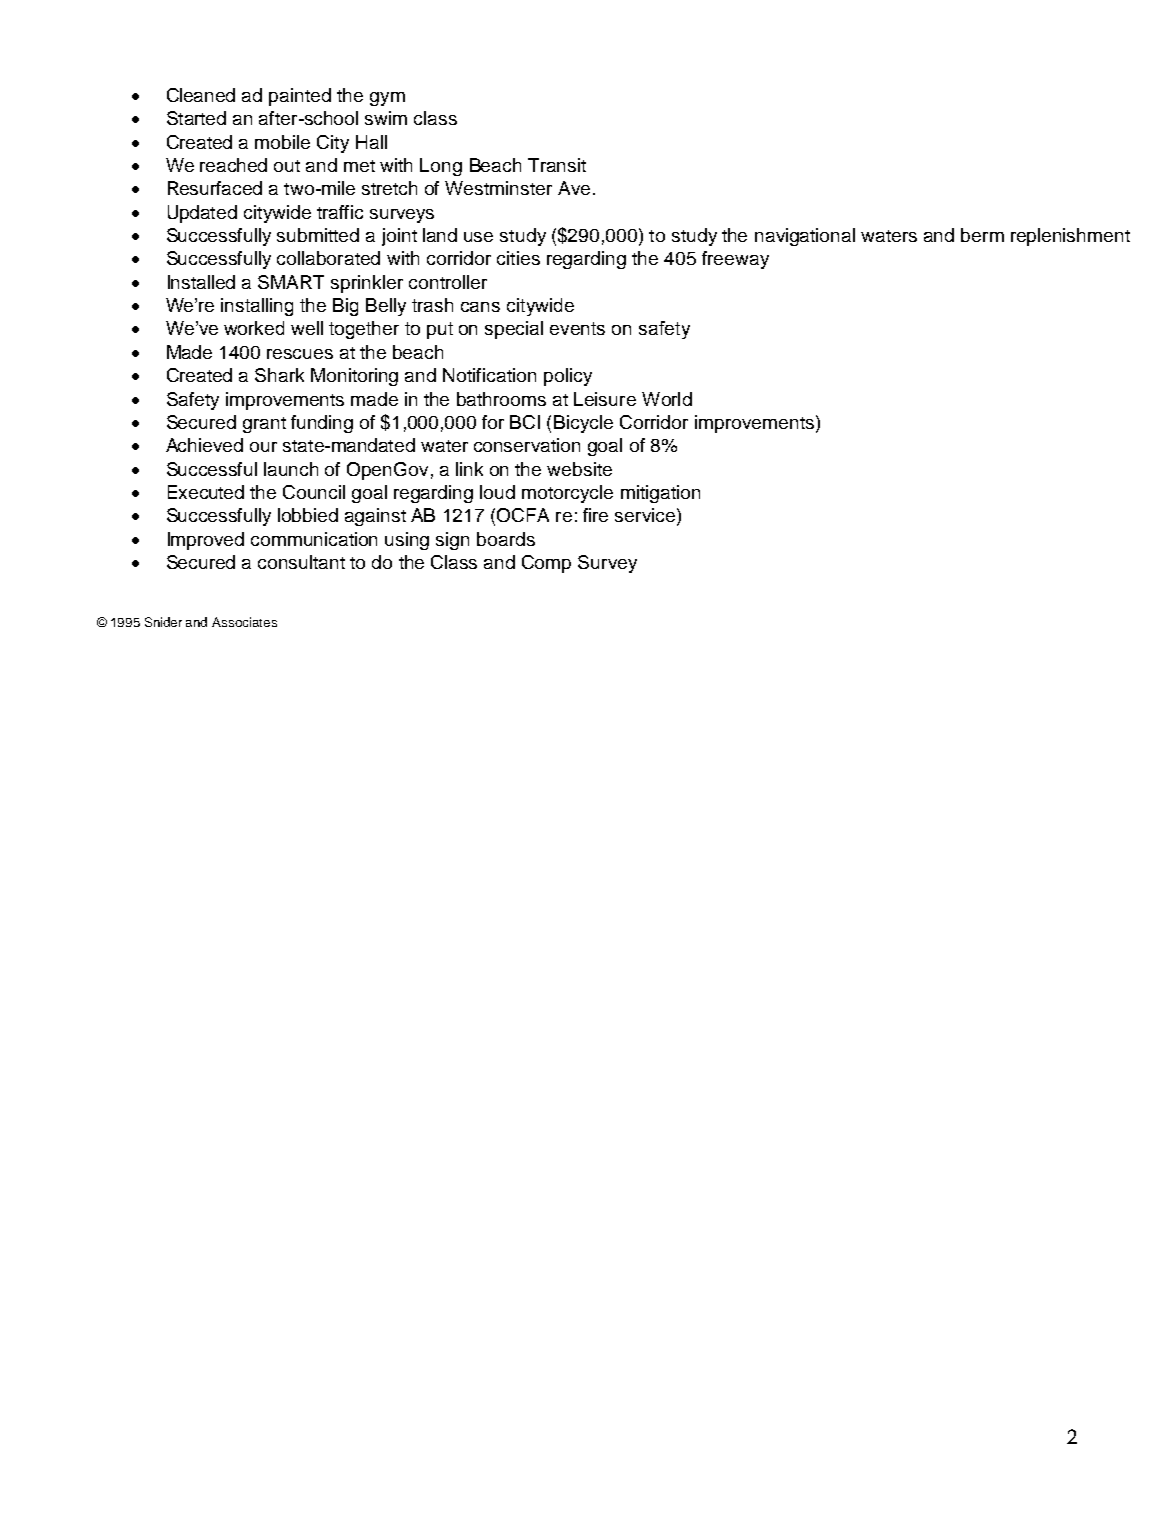  I want to click on Transit, so click(557, 165).
